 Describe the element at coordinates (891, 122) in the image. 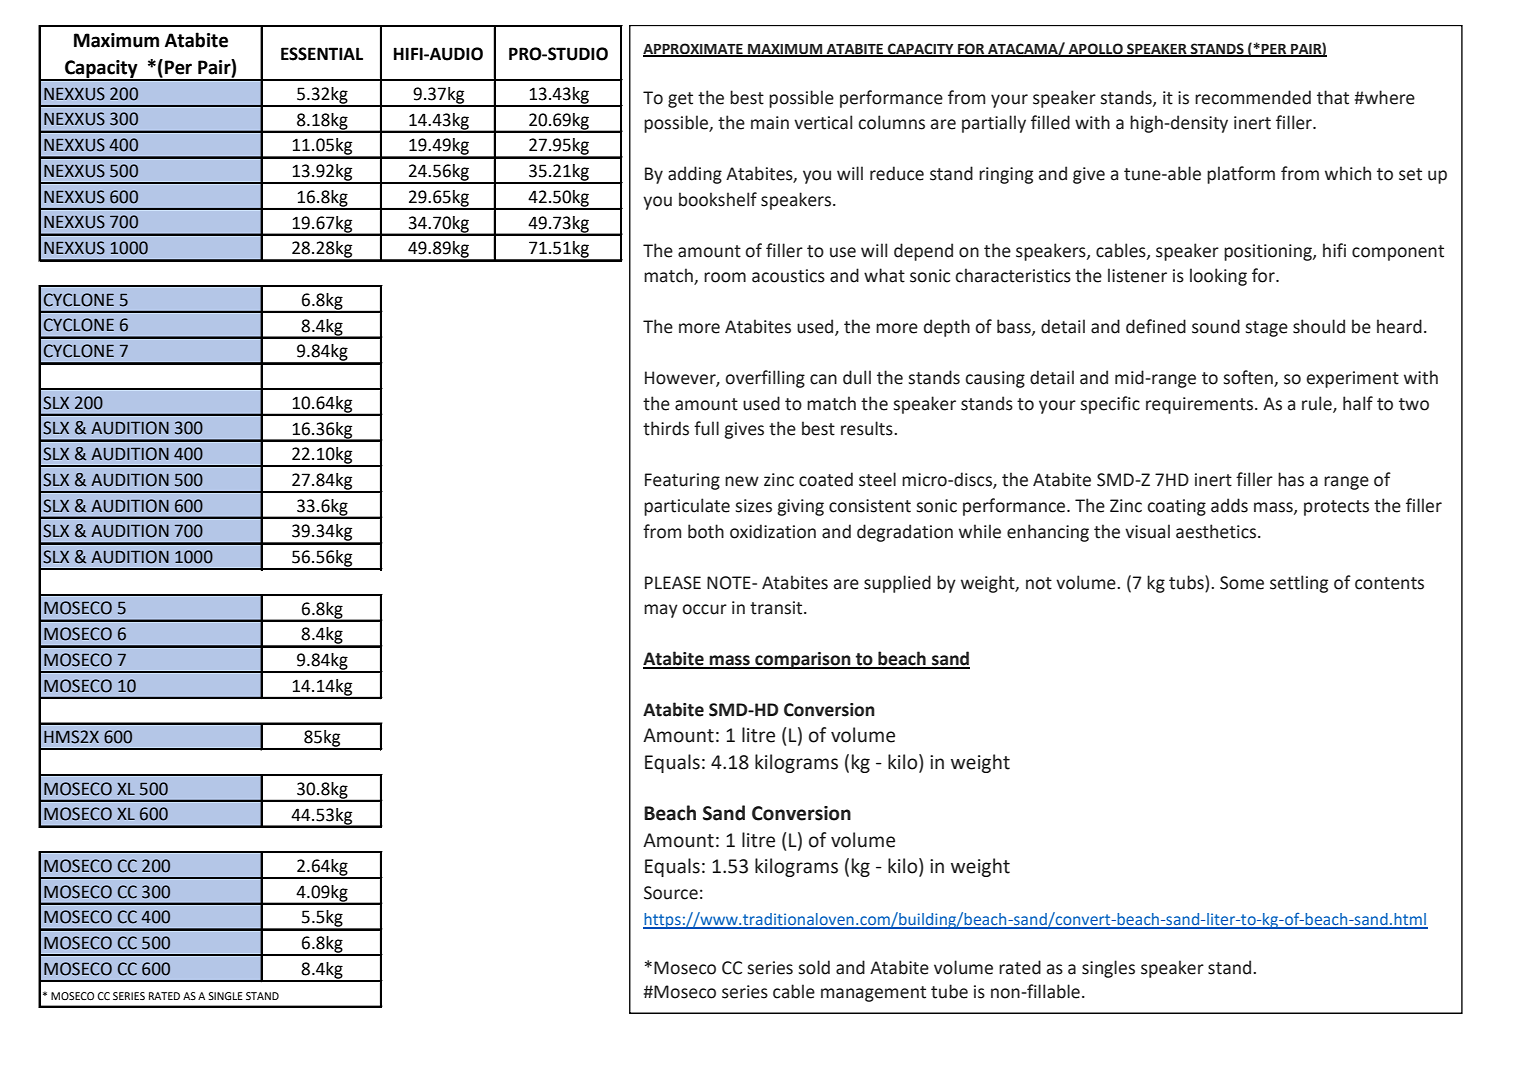

I see `columns` at that location.
